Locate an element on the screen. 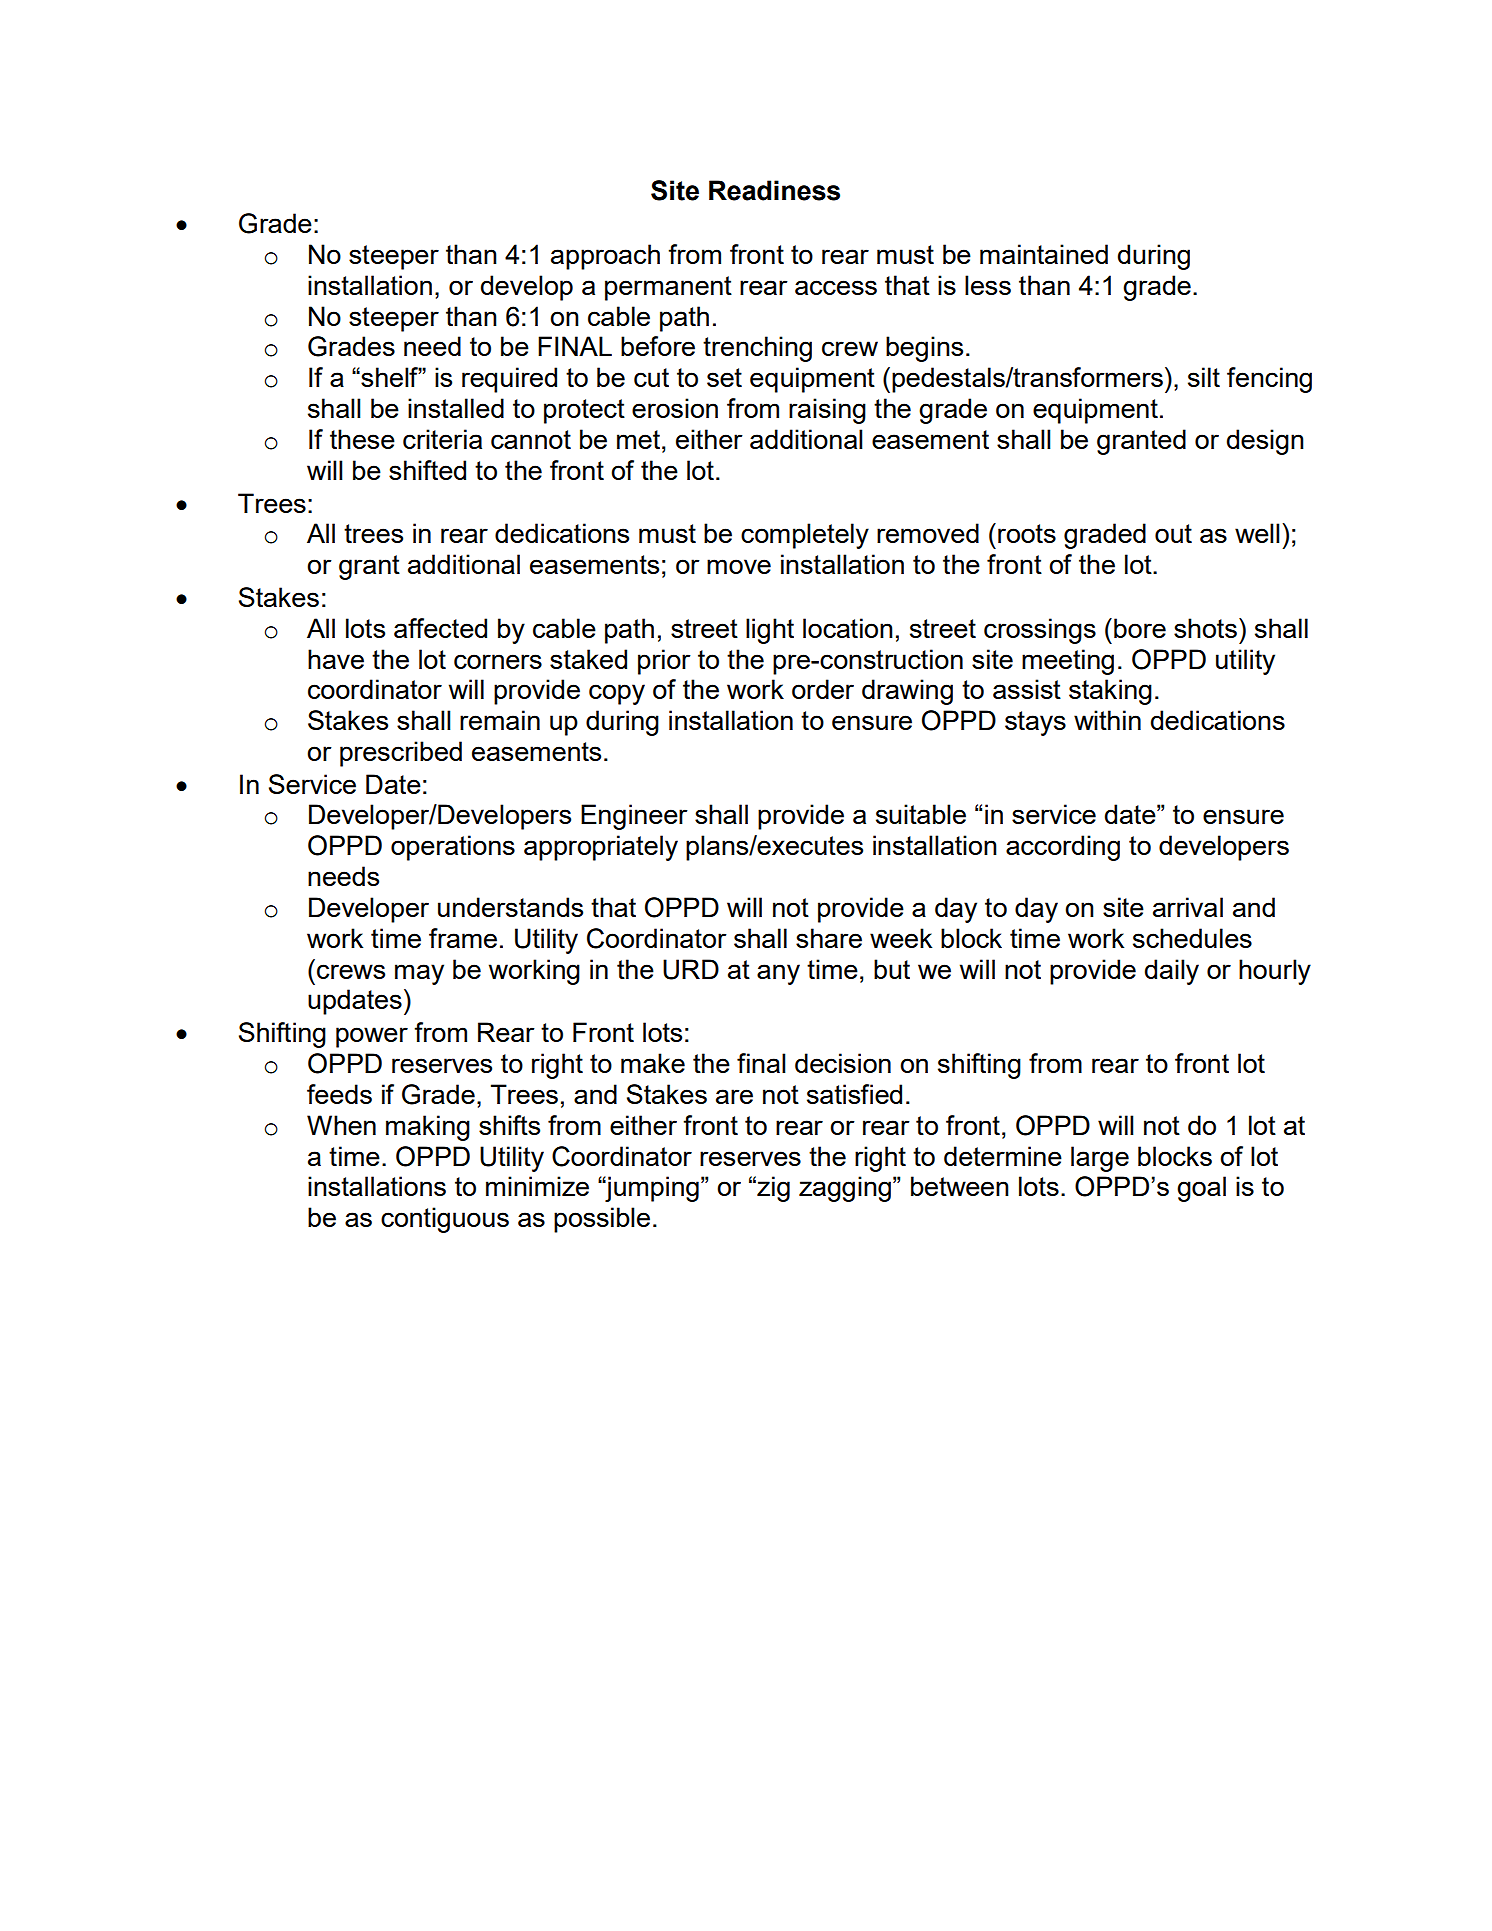  remain is located at coordinates (500, 720).
